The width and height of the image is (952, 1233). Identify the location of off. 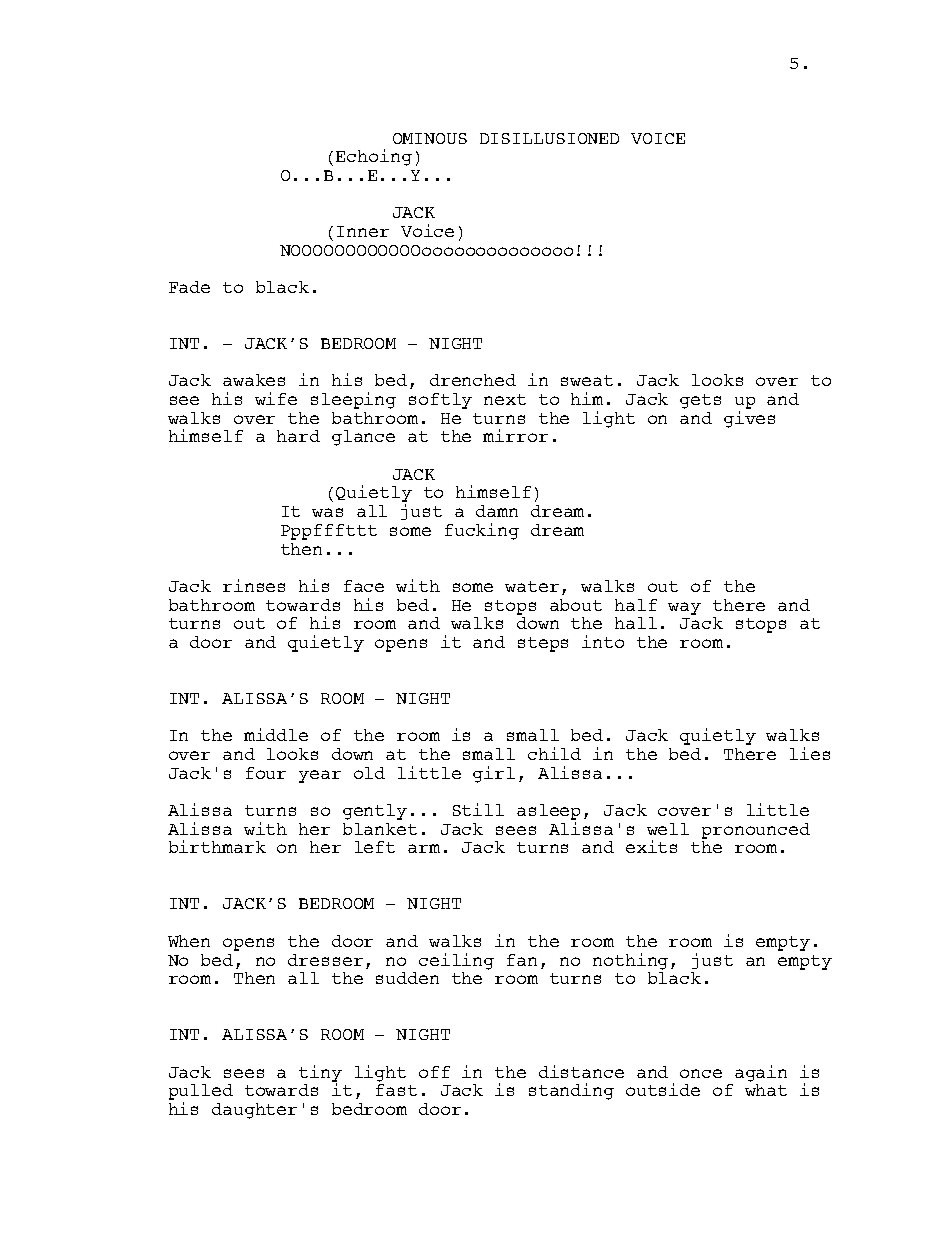
(434, 1072).
